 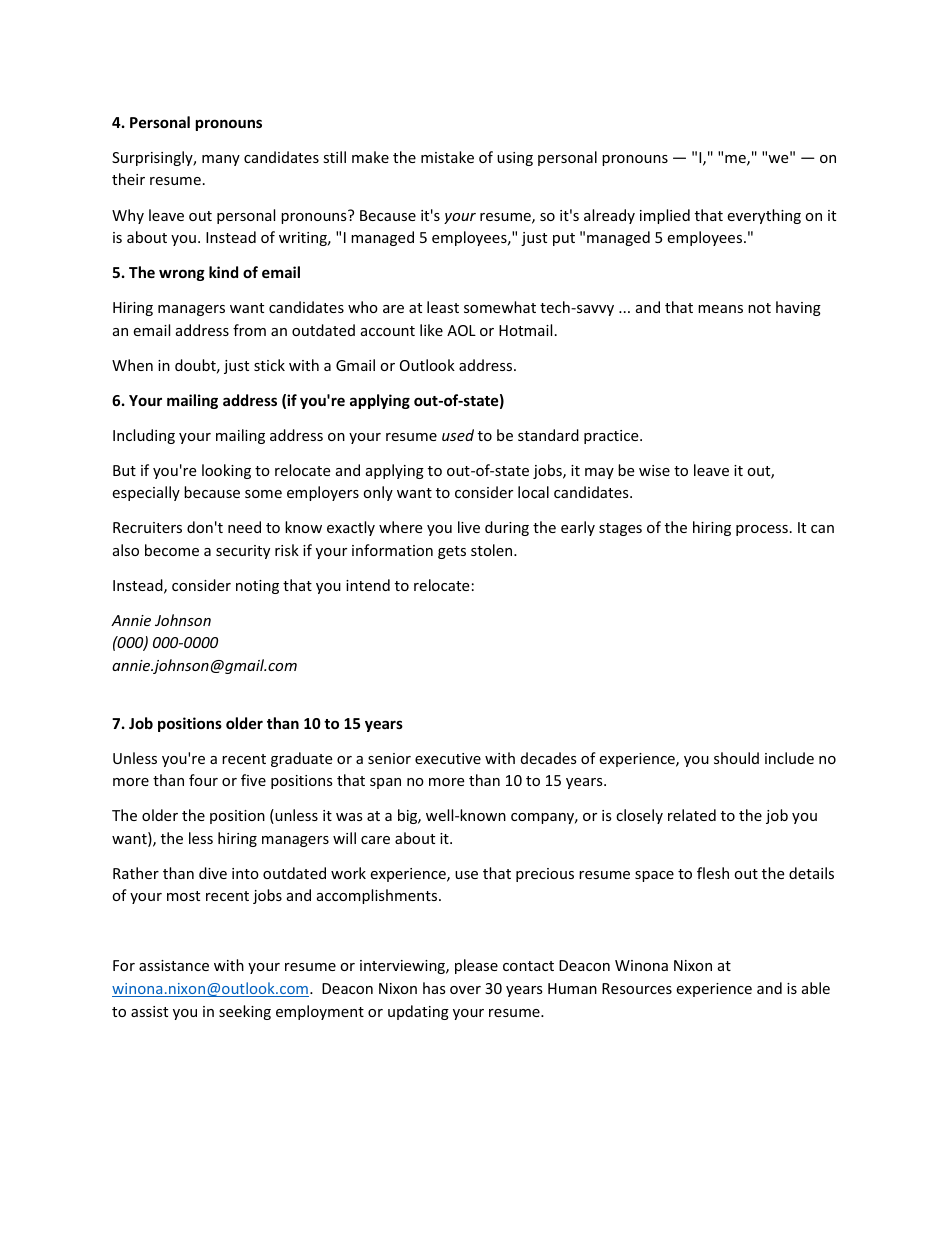 What do you see at coordinates (452, 552) in the image?
I see `gets` at bounding box center [452, 552].
